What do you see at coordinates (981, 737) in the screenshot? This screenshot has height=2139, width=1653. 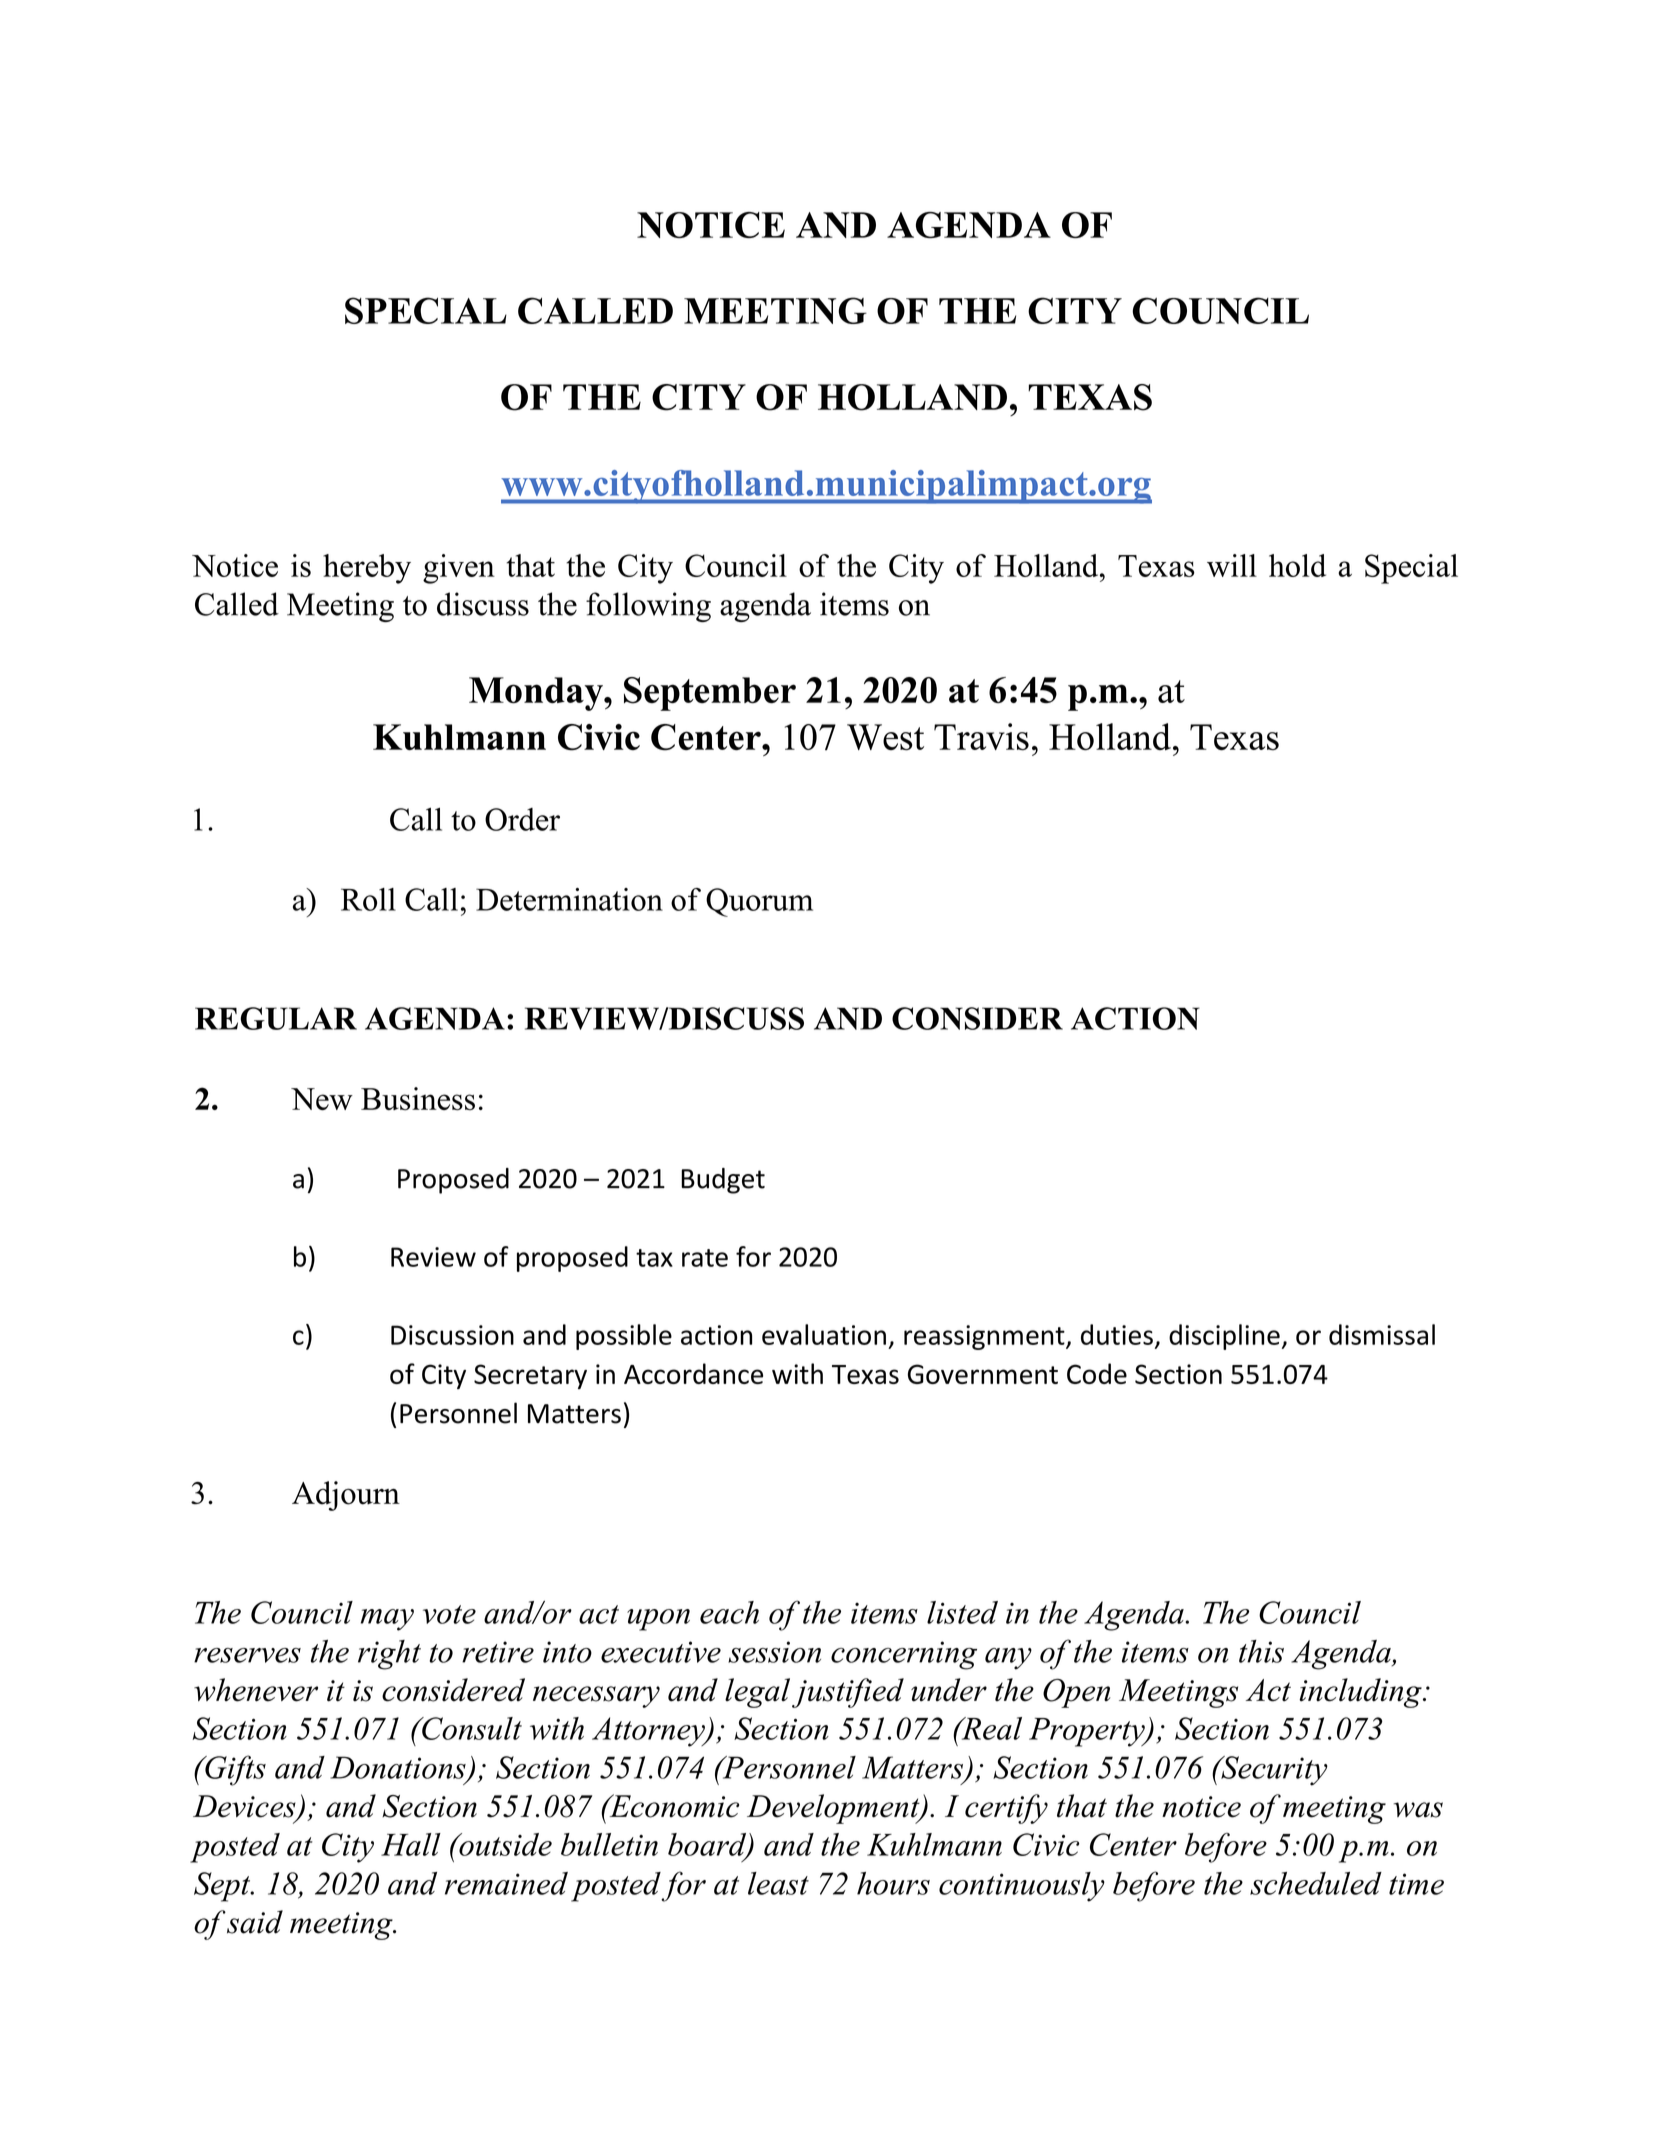 I see `Travis` at bounding box center [981, 737].
